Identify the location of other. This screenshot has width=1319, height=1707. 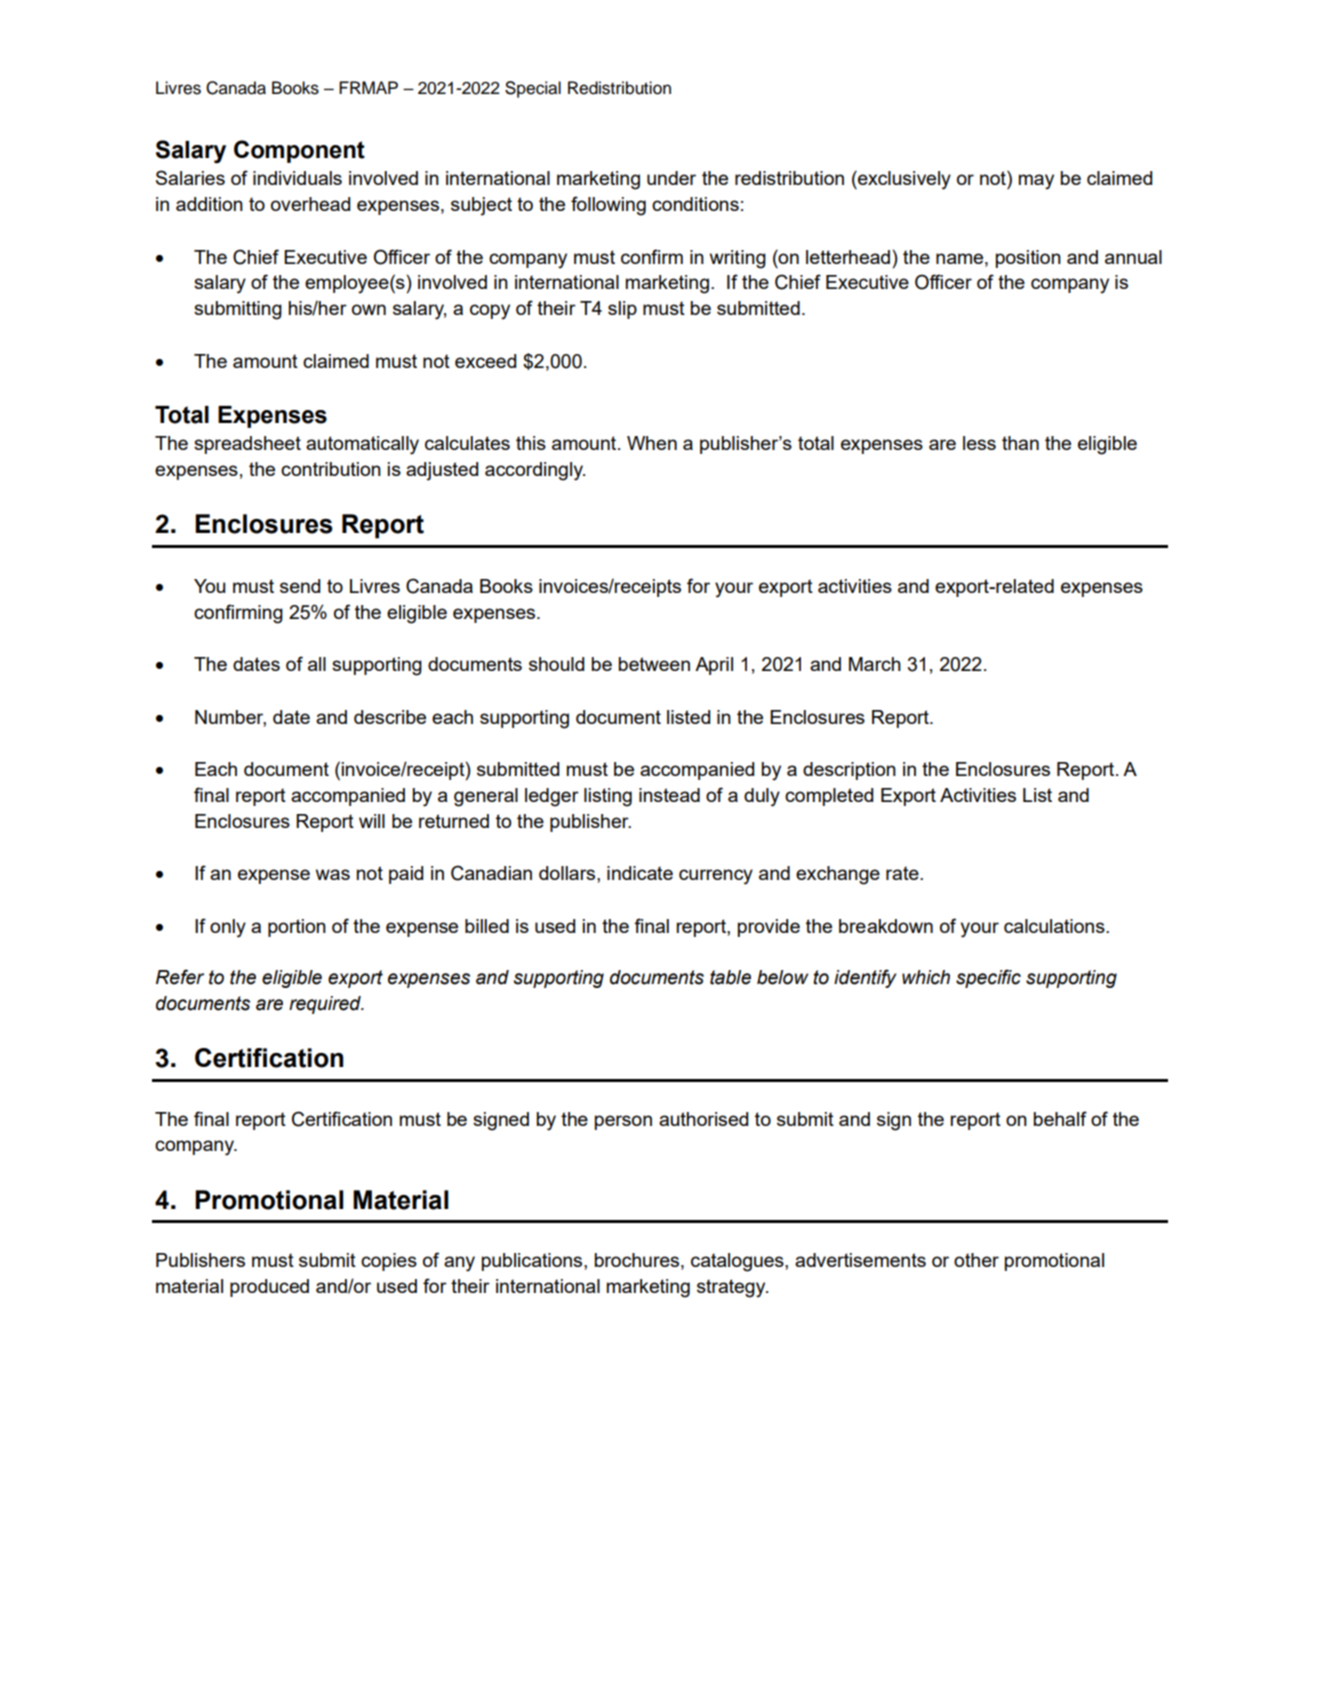
(976, 1260).
